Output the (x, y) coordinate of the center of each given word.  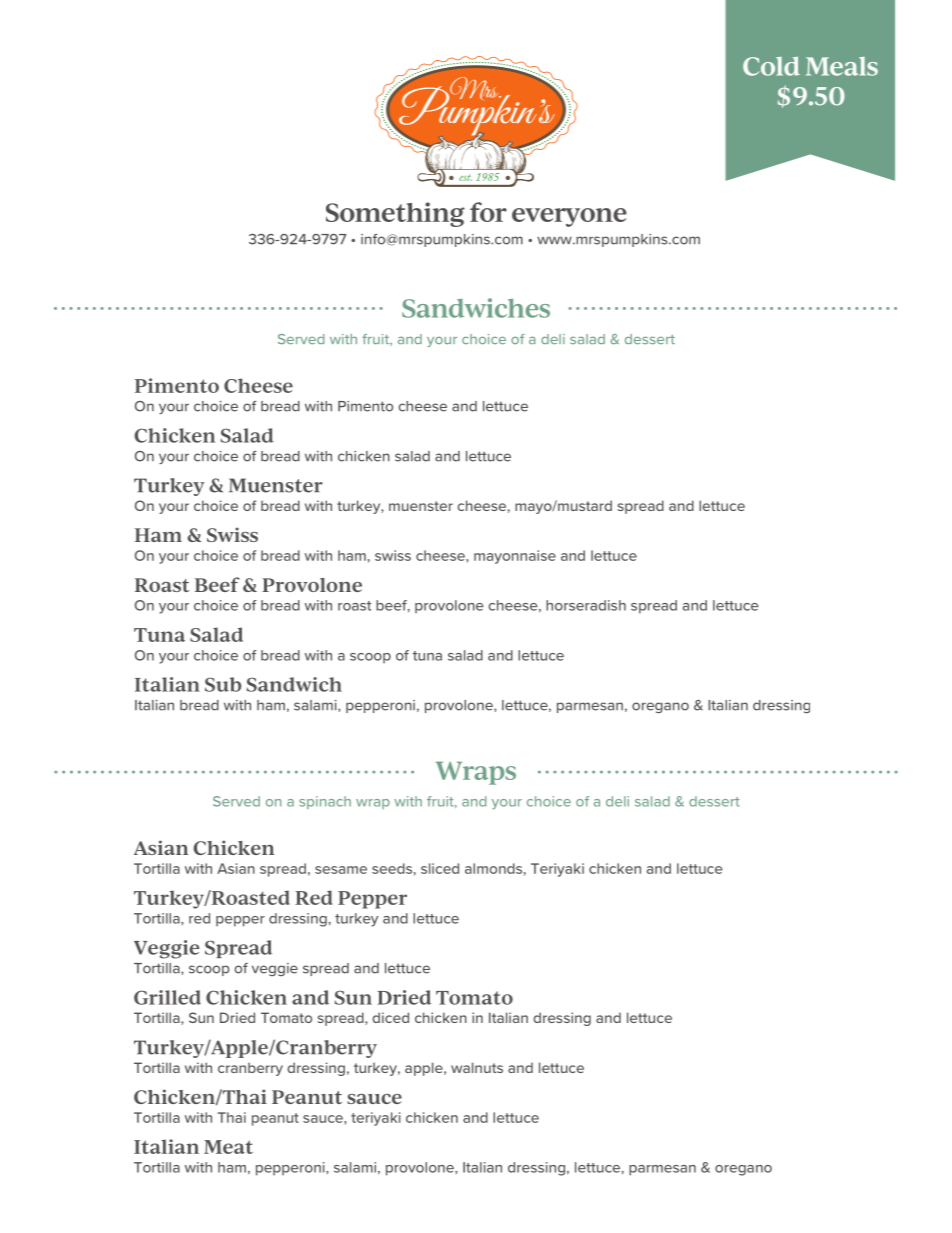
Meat (228, 1147)
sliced (440, 868)
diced (390, 1017)
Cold (771, 66)
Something (395, 214)
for (488, 212)
